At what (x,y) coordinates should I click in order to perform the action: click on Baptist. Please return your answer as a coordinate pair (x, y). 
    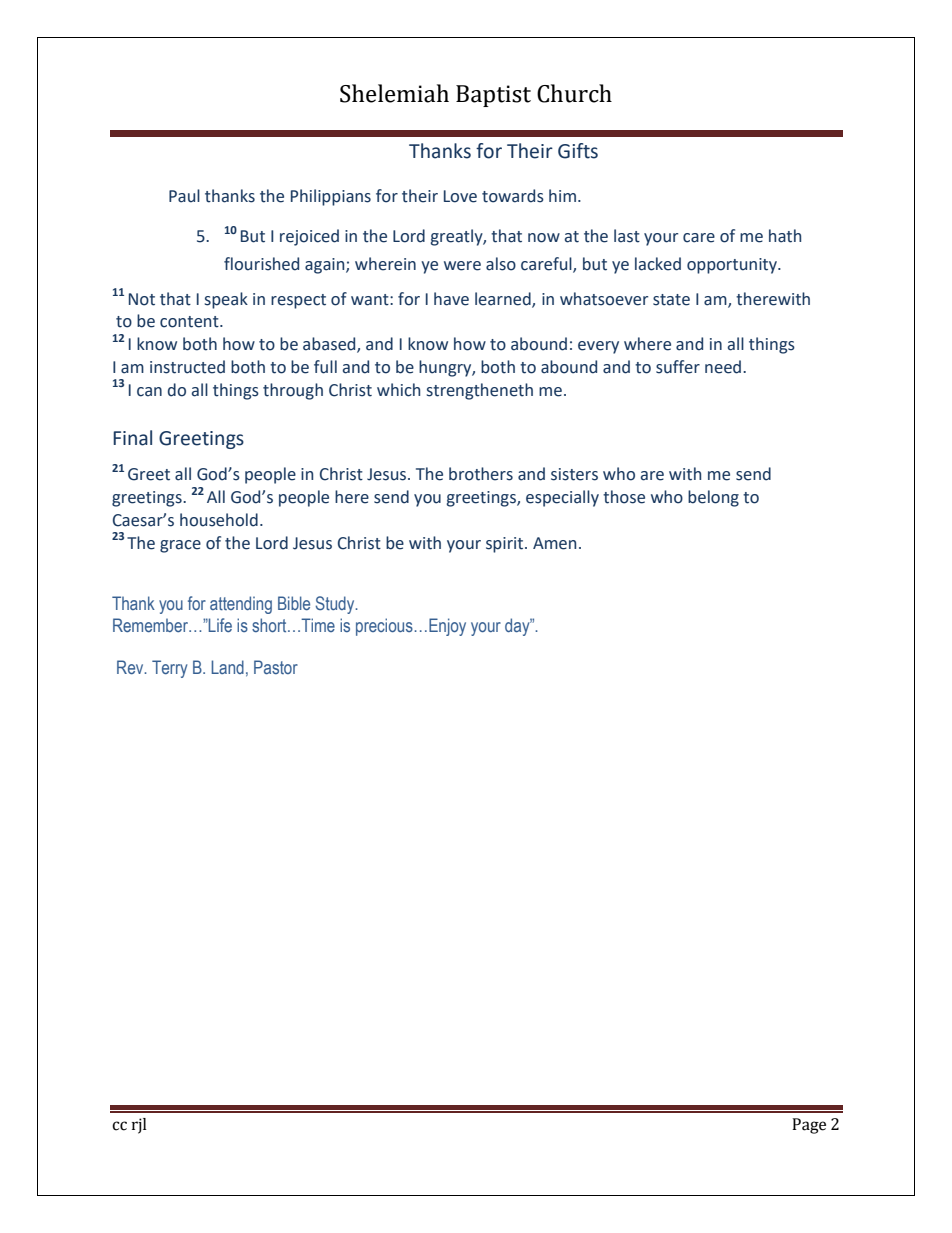
    Looking at the image, I should click on (493, 96).
